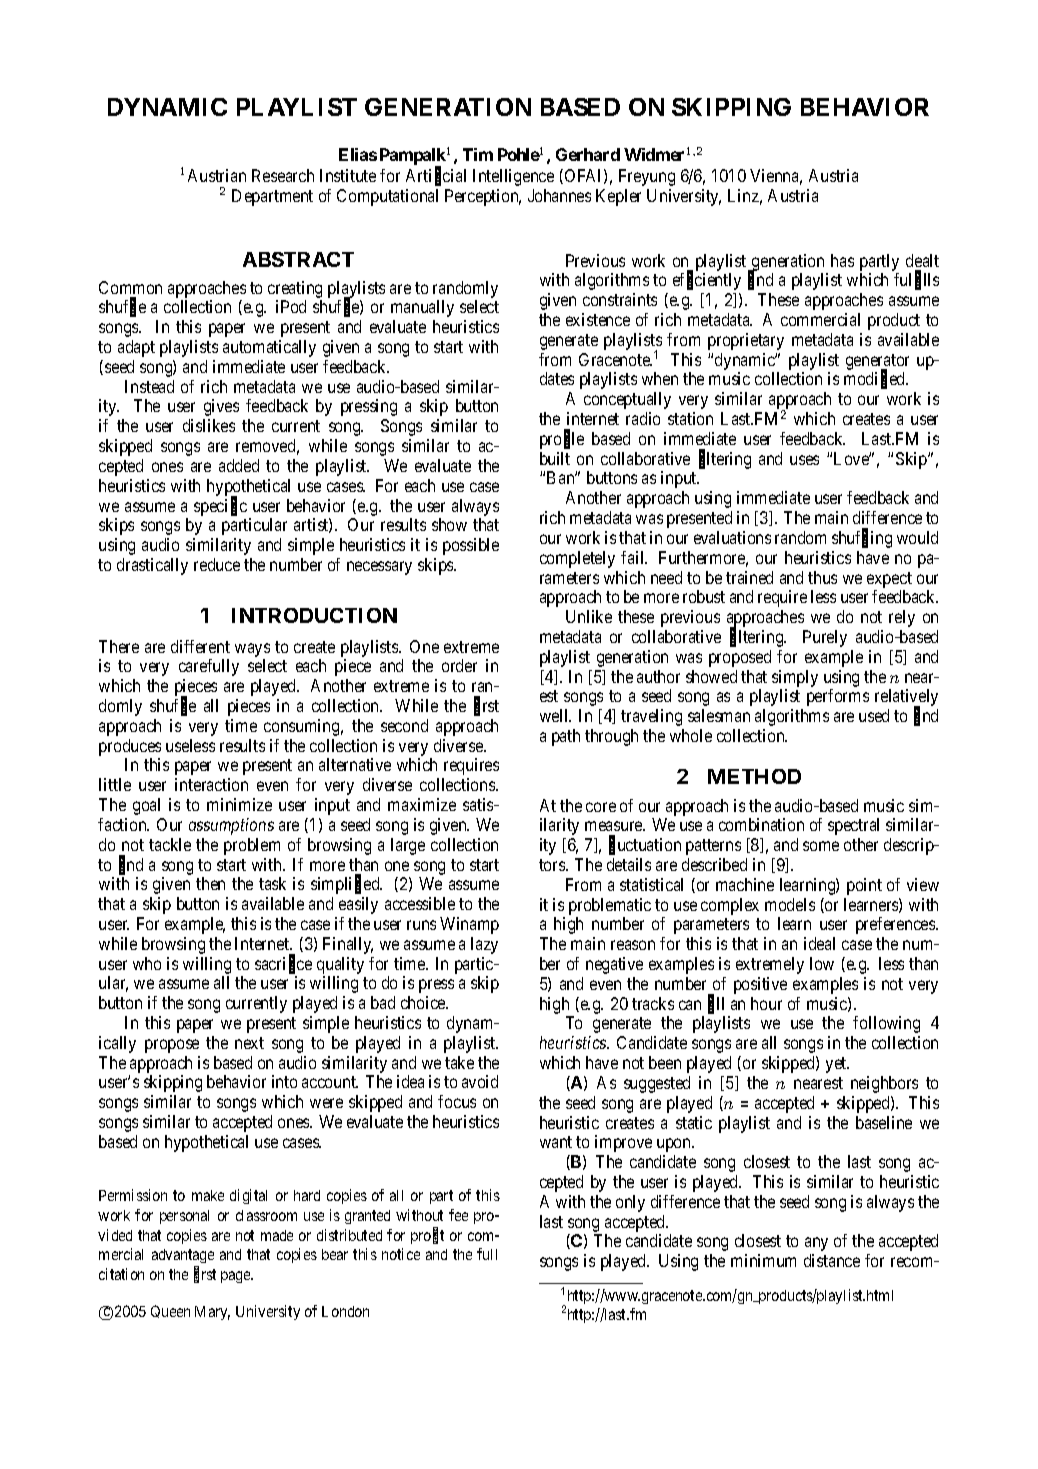 The image size is (1038, 1469). Describe the element at coordinates (239, 465) in the image. I see `added` at that location.
